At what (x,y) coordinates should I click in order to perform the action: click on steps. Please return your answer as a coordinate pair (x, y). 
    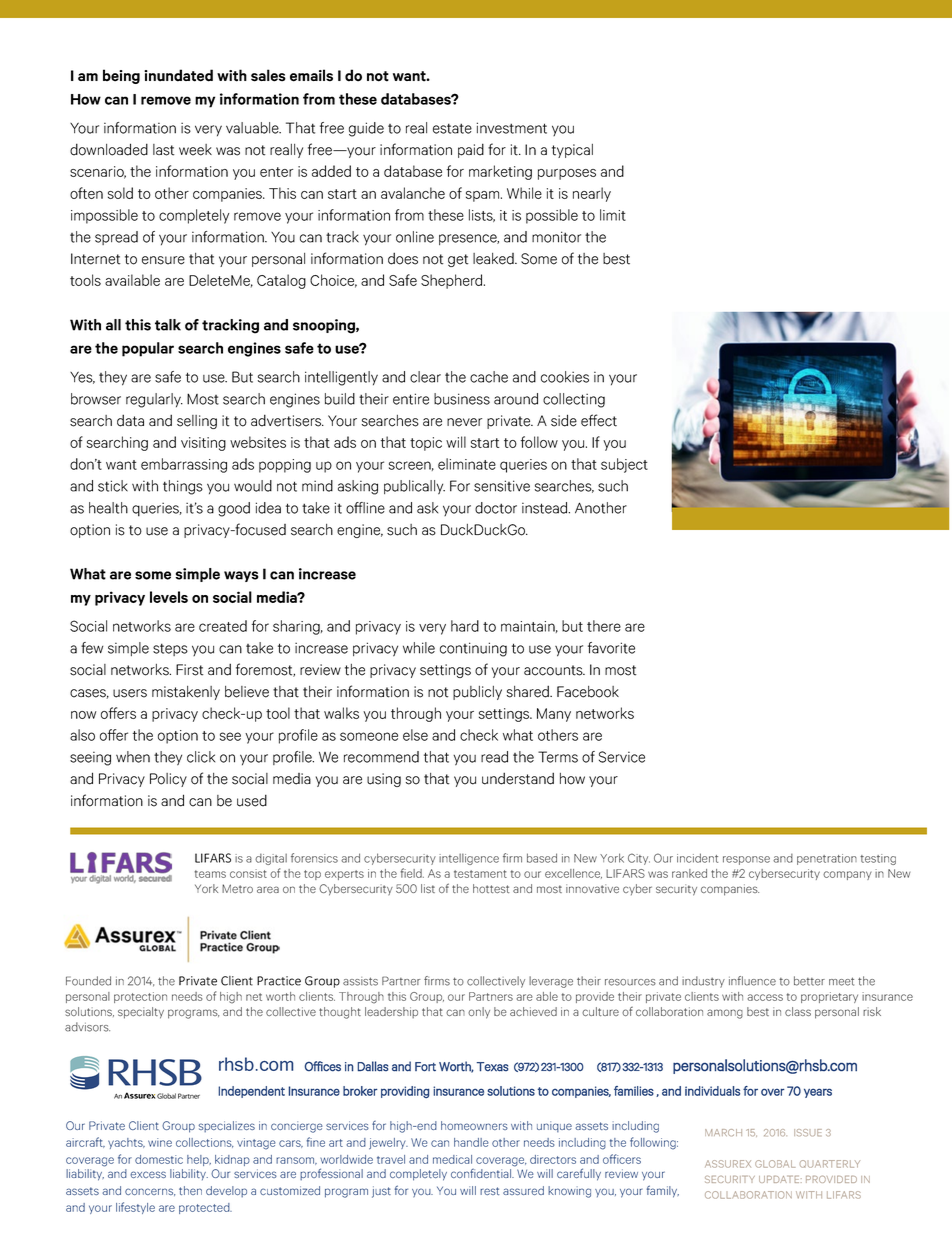
    Looking at the image, I should click on (170, 649).
